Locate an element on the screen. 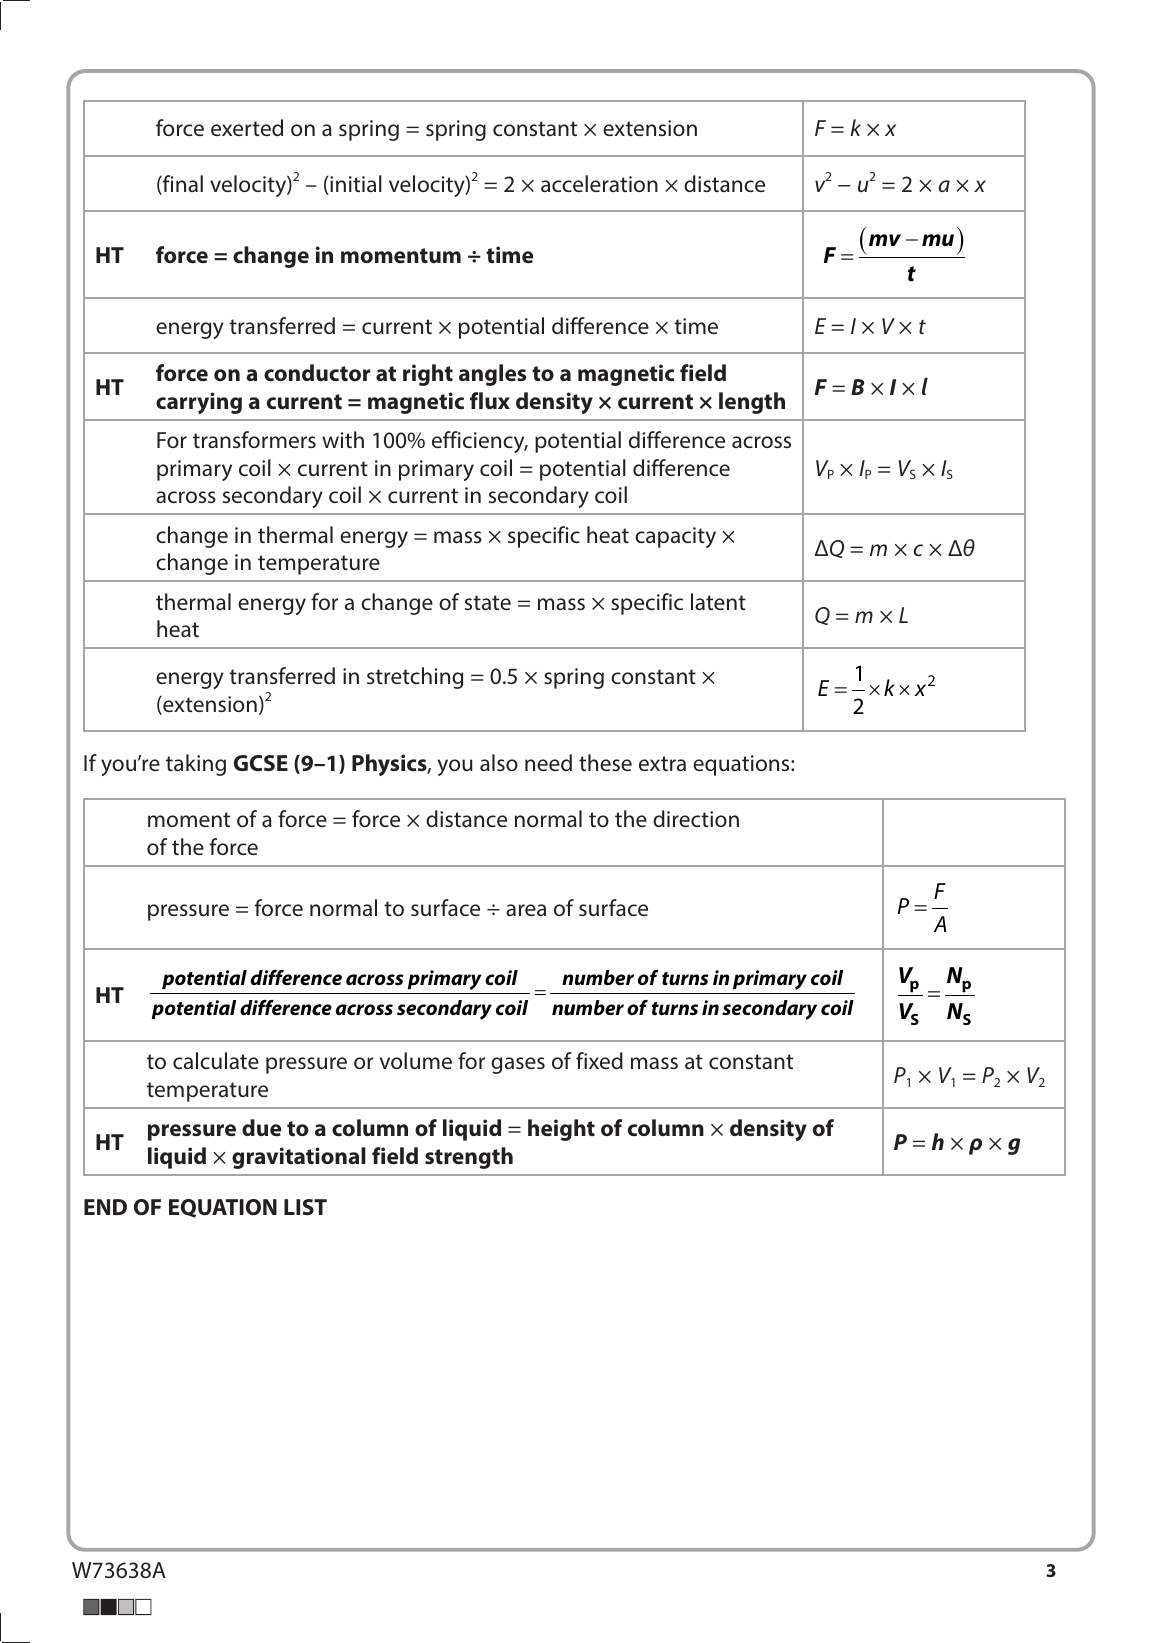  capacity is located at coordinates (675, 537).
